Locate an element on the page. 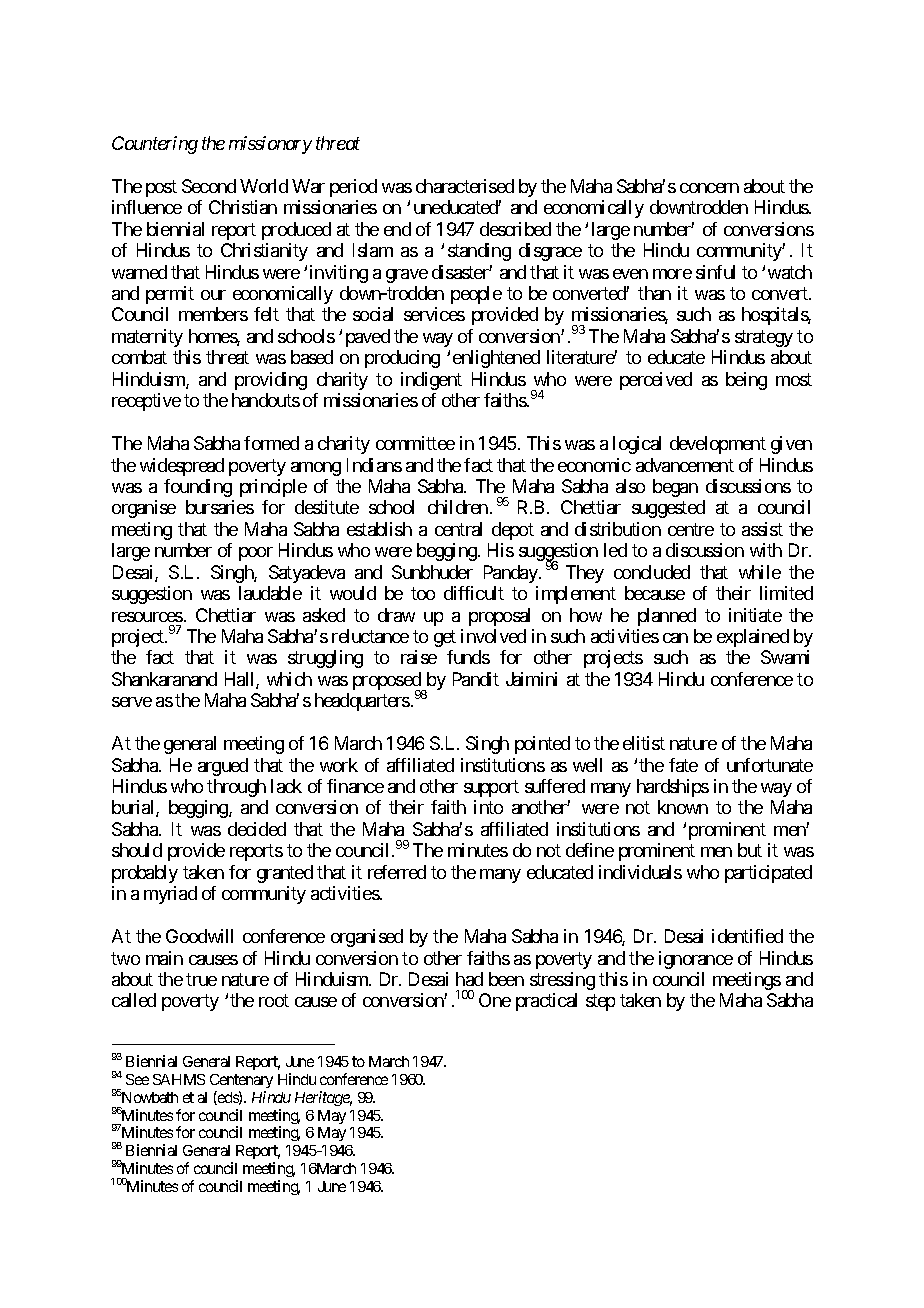  characterised is located at coordinates (465, 186).
